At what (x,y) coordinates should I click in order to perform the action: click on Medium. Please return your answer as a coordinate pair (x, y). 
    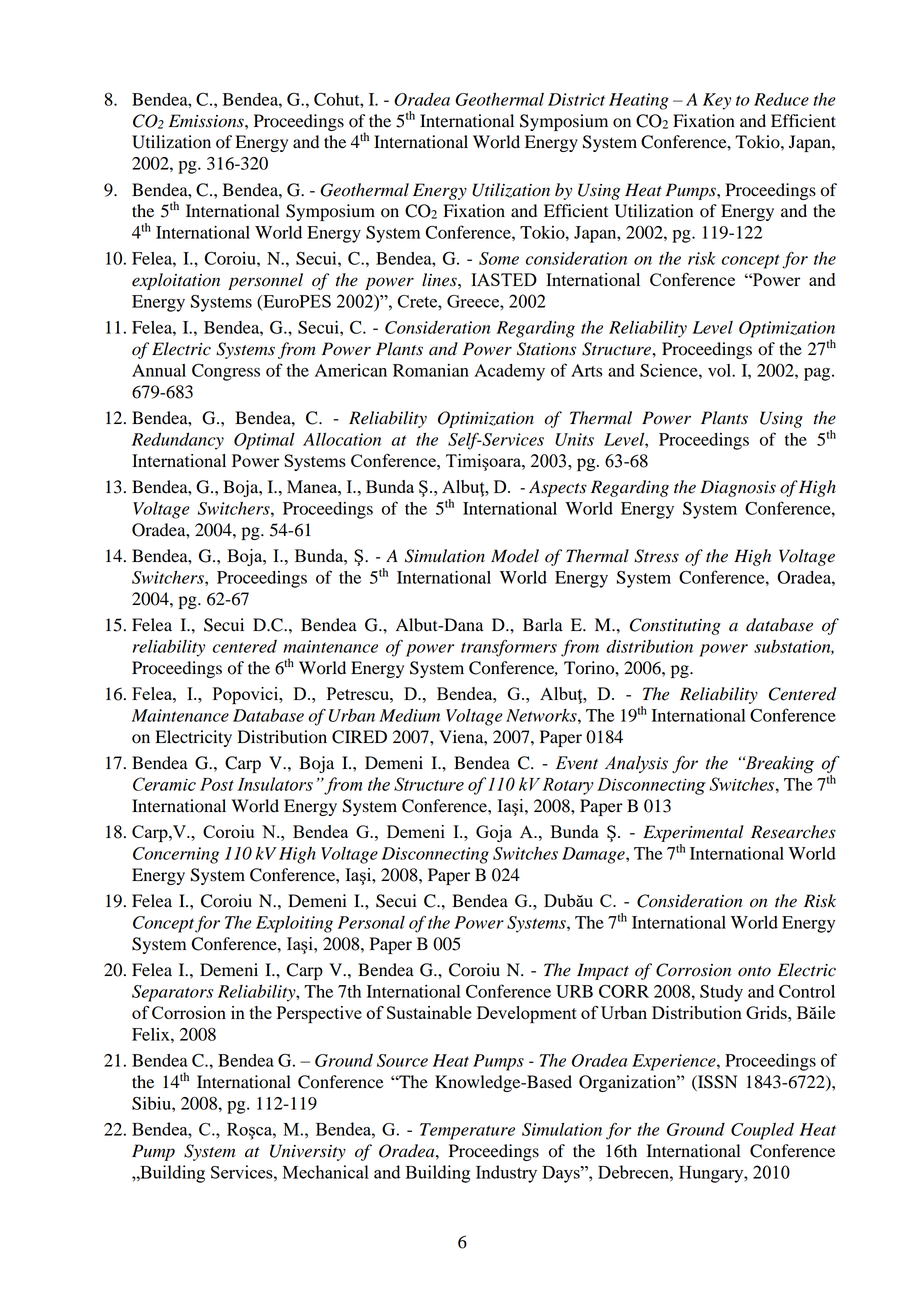
    Looking at the image, I should click on (409, 715).
